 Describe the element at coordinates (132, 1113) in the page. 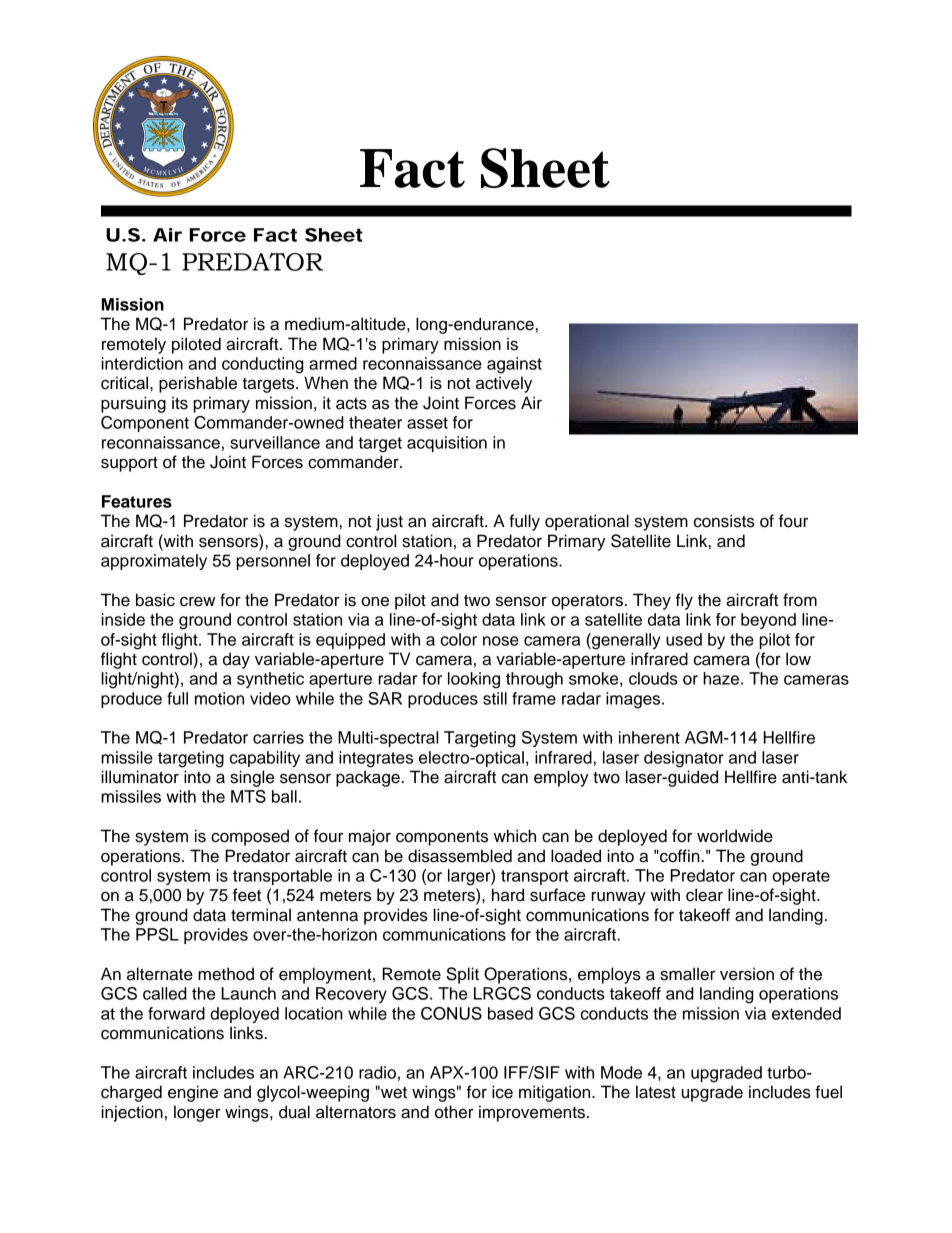

I see `injection` at that location.
